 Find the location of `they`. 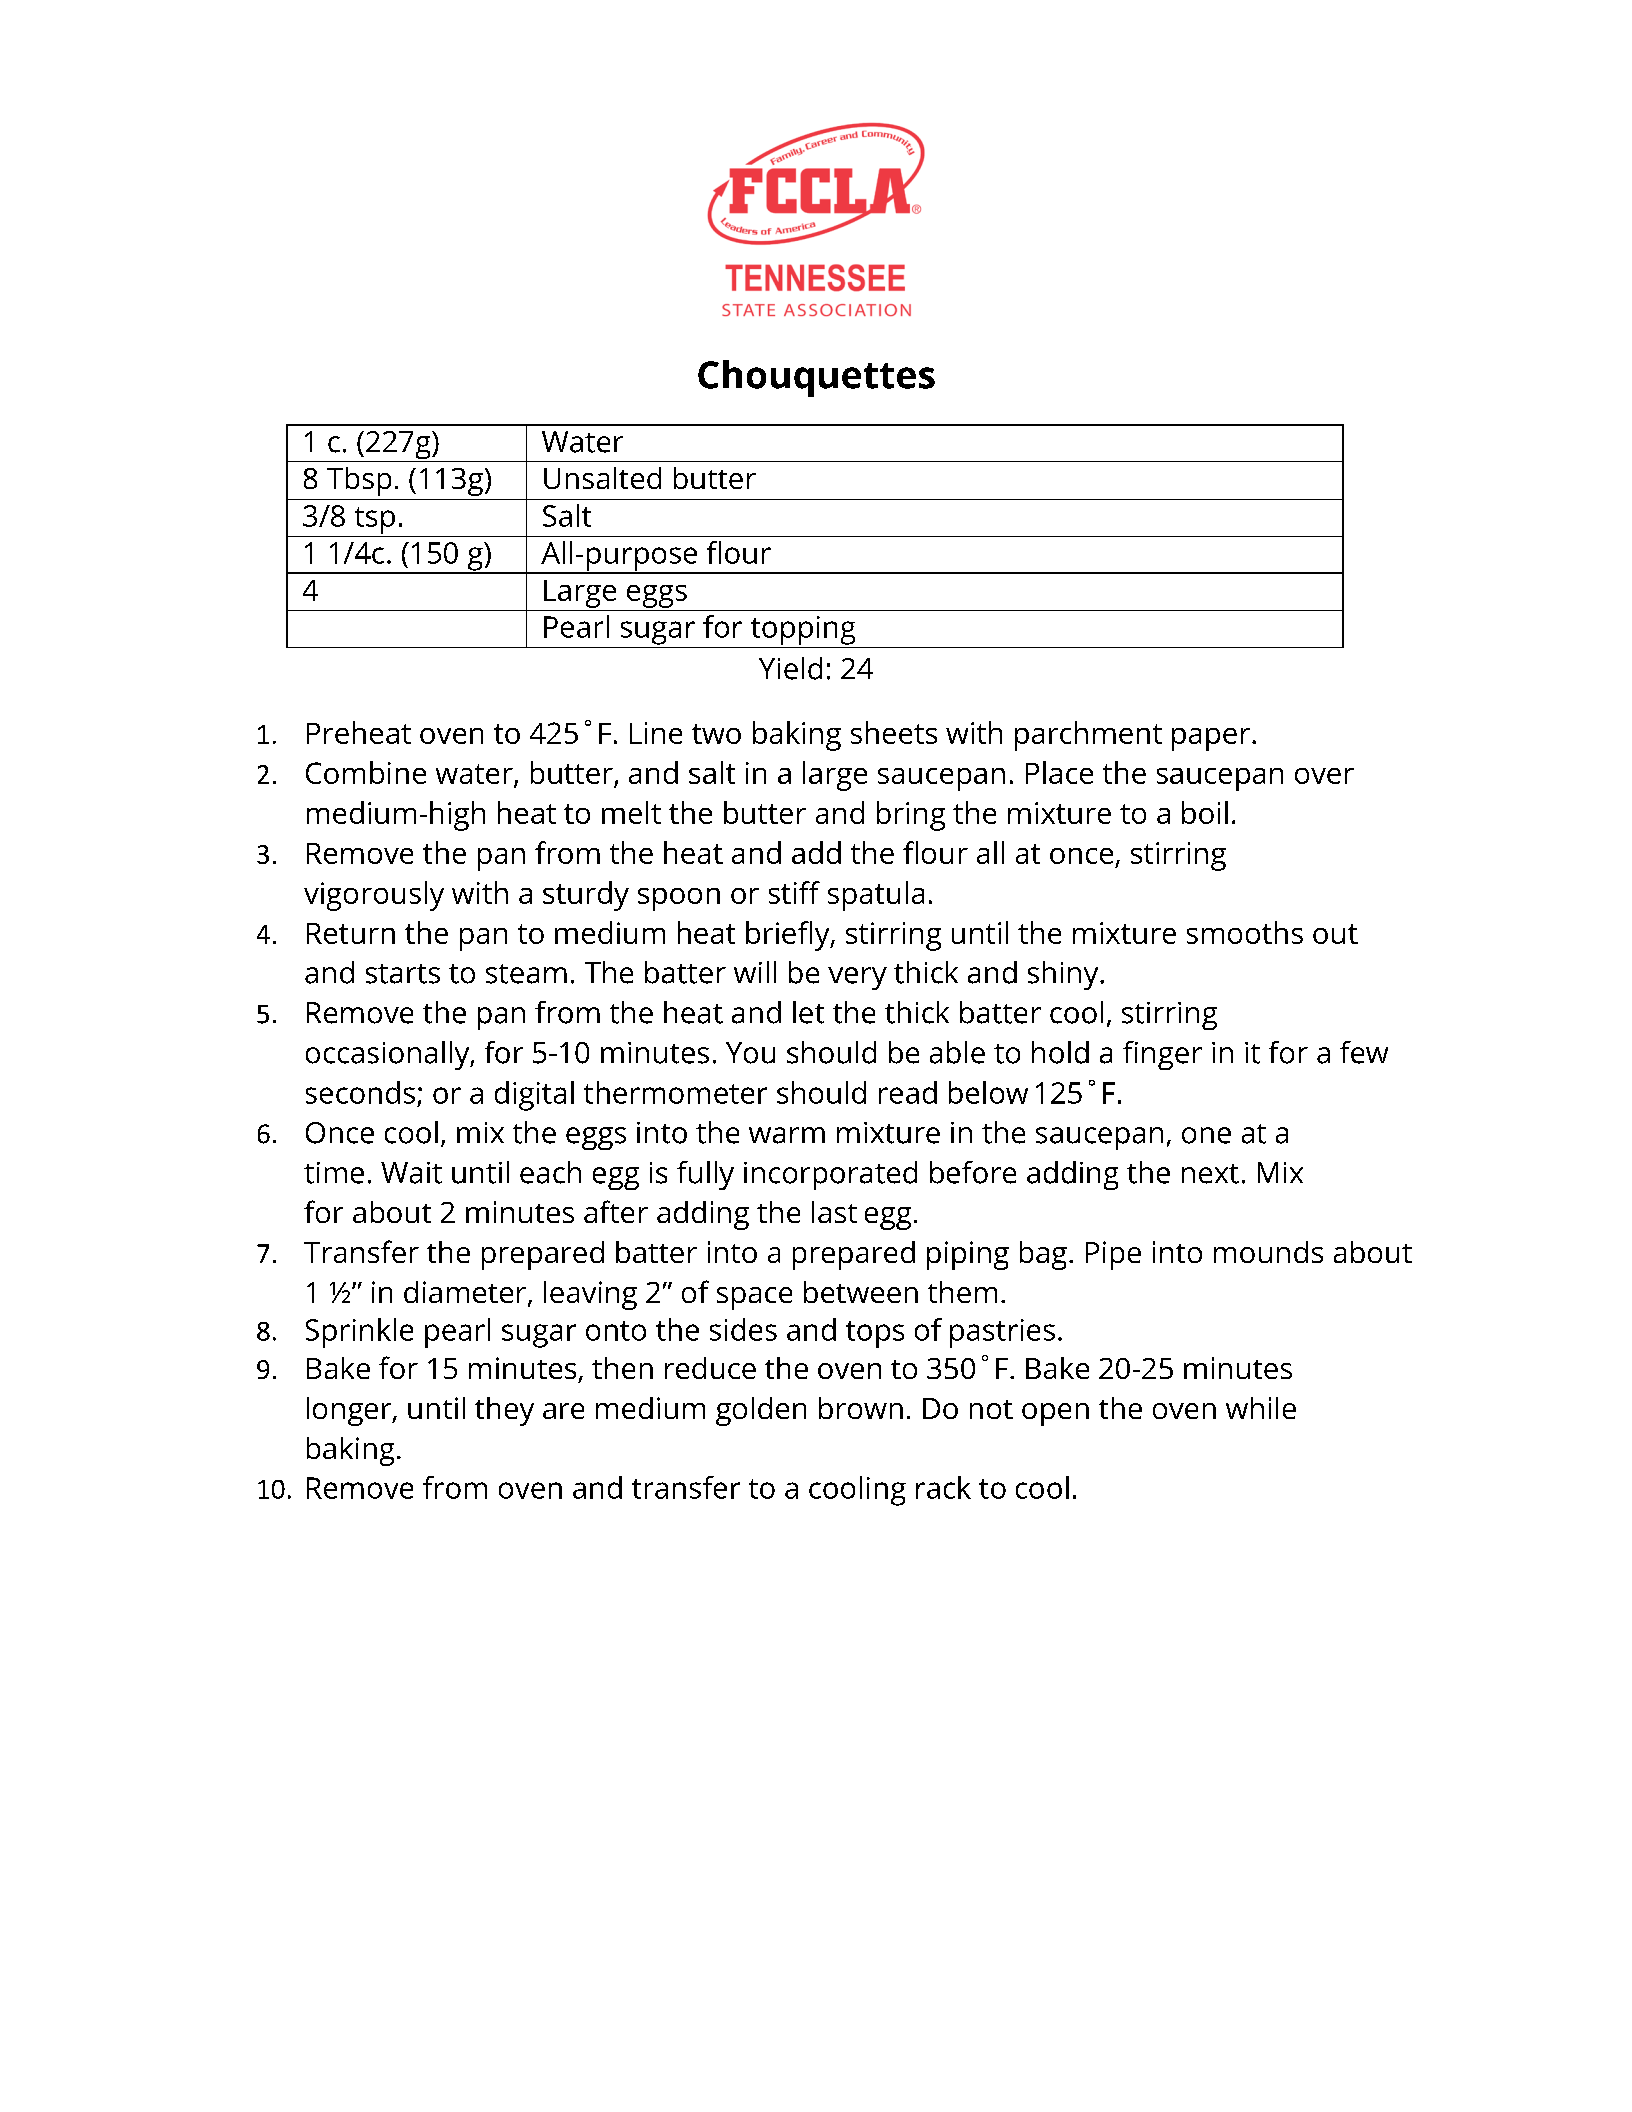

they is located at coordinates (504, 1411).
